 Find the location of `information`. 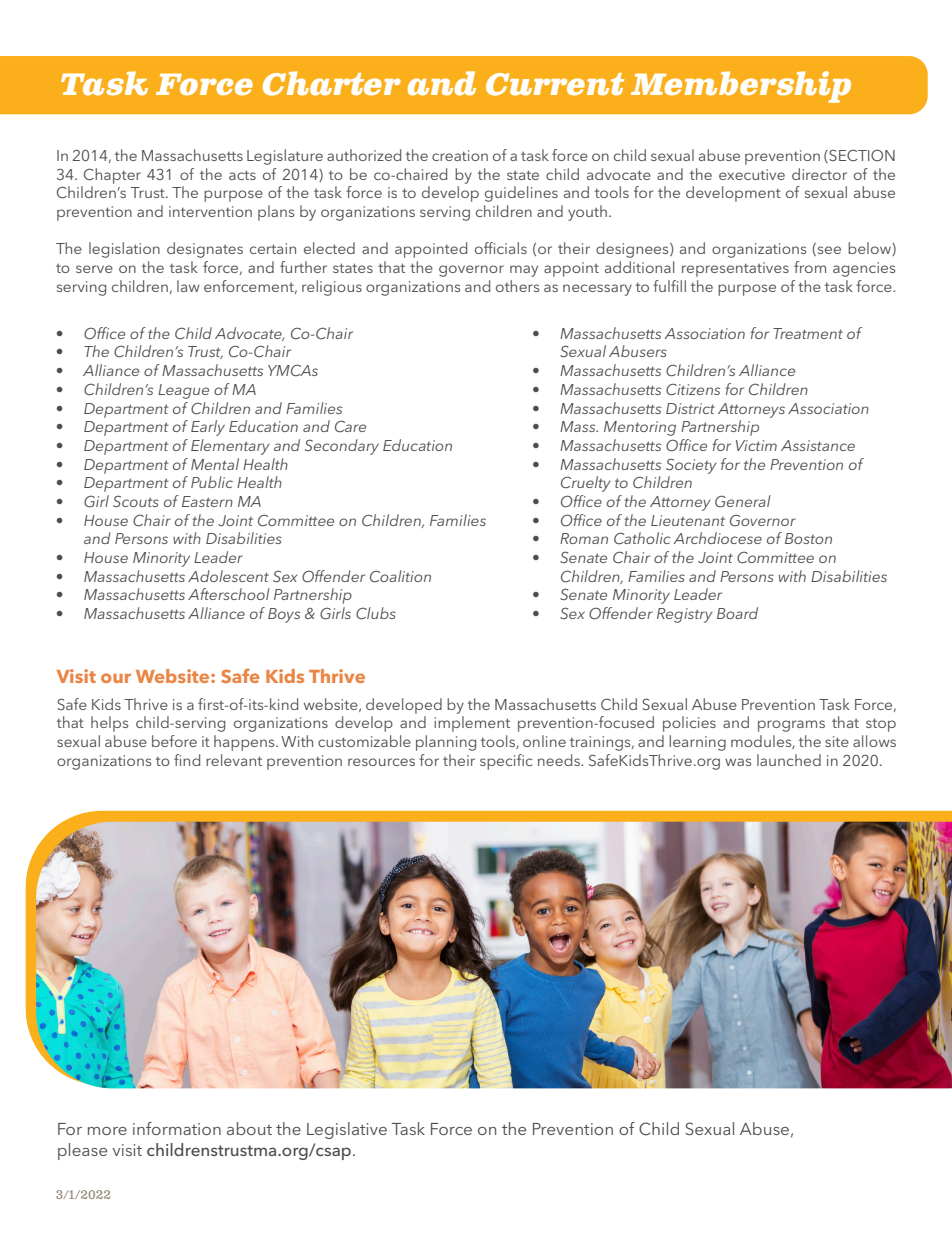

information is located at coordinates (177, 1128).
